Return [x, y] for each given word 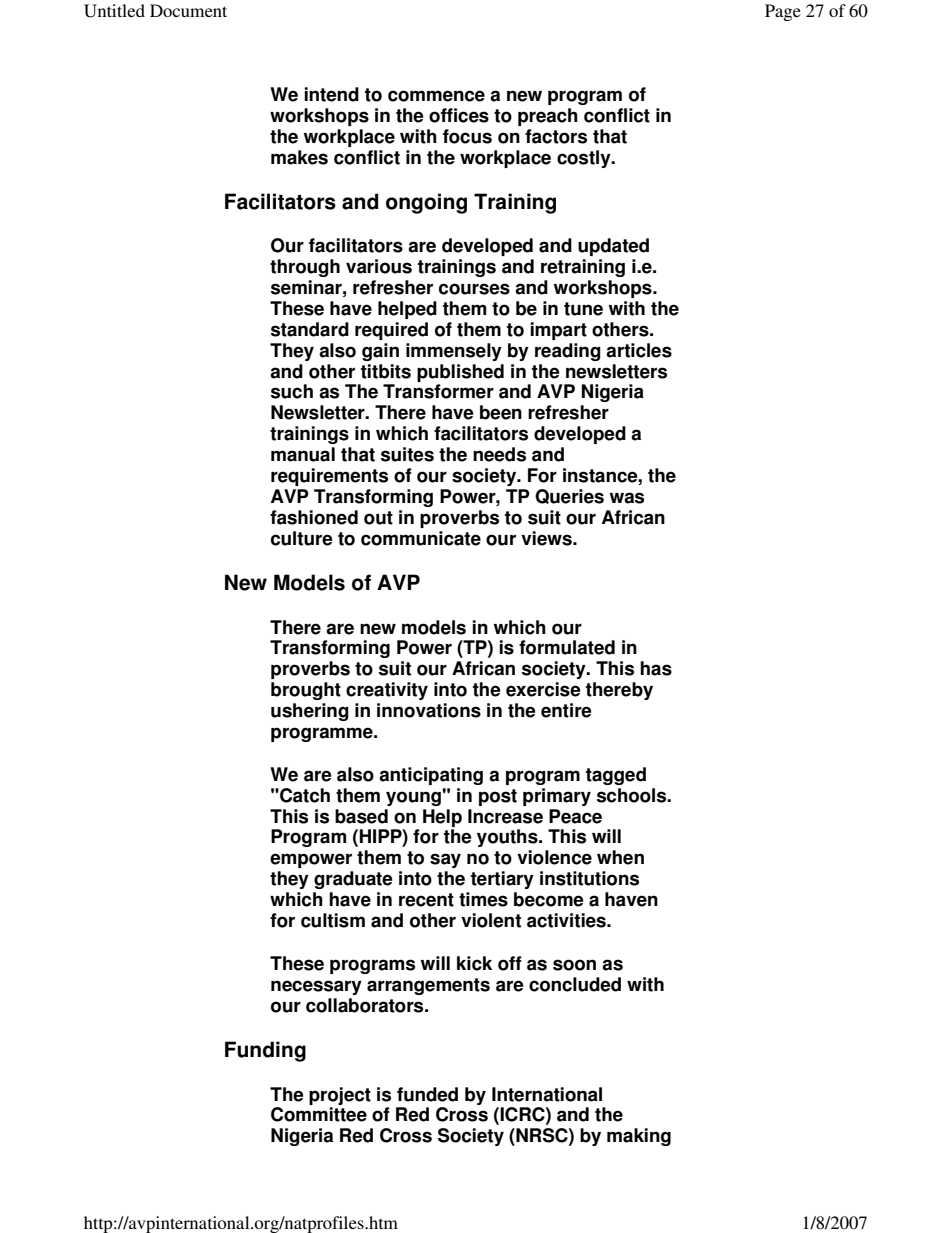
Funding [265, 1051]
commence [436, 96]
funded [427, 1094]
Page [783, 12]
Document [188, 10]
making [639, 1137]
